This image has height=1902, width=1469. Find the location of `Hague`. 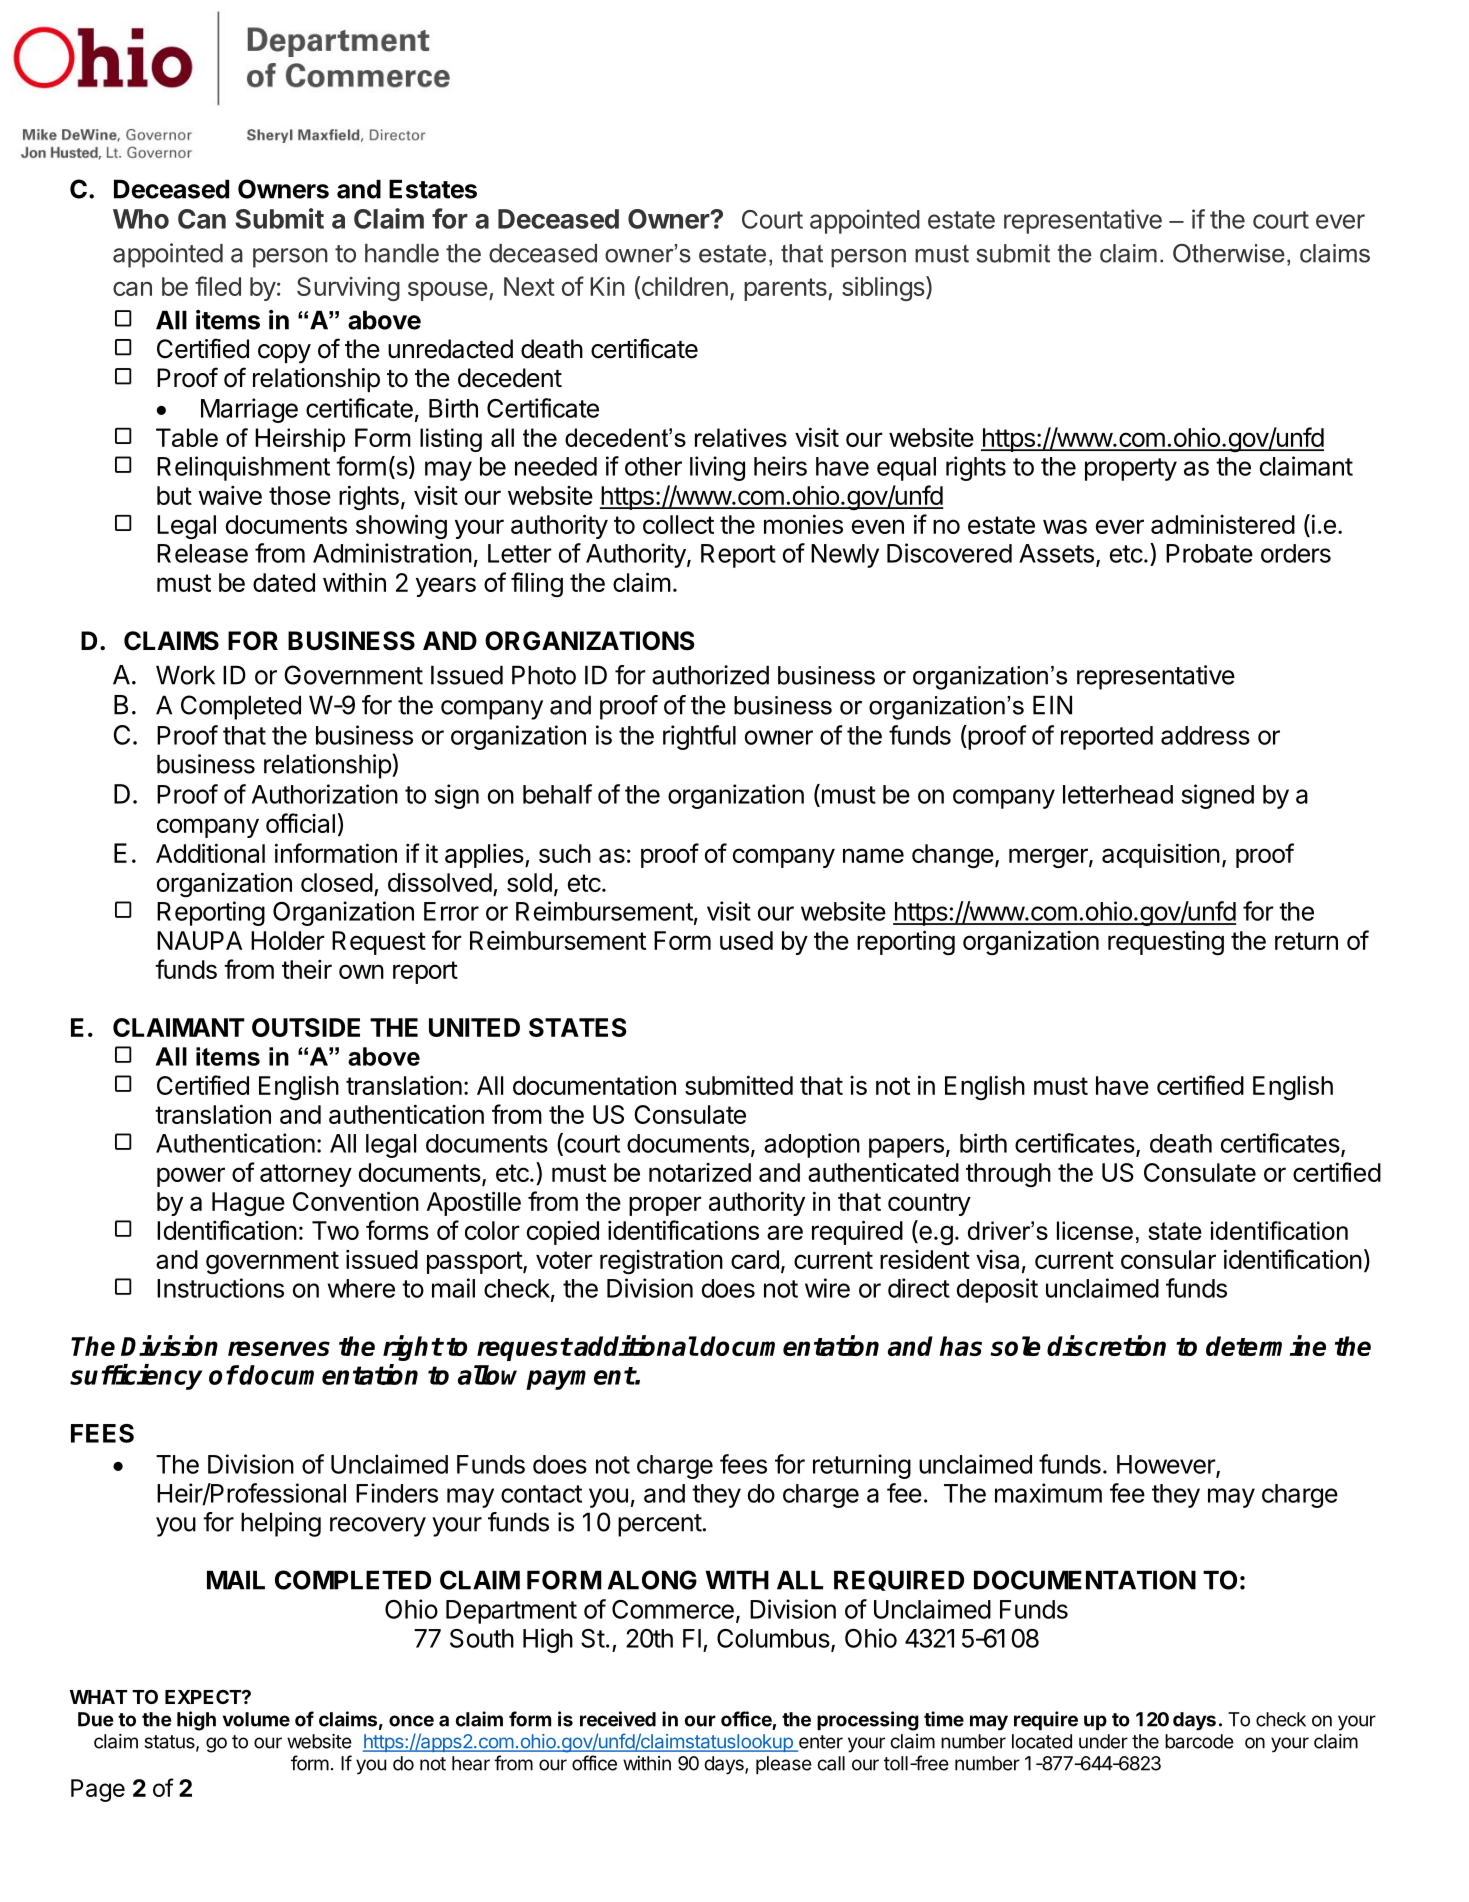

Hague is located at coordinates (248, 1204).
